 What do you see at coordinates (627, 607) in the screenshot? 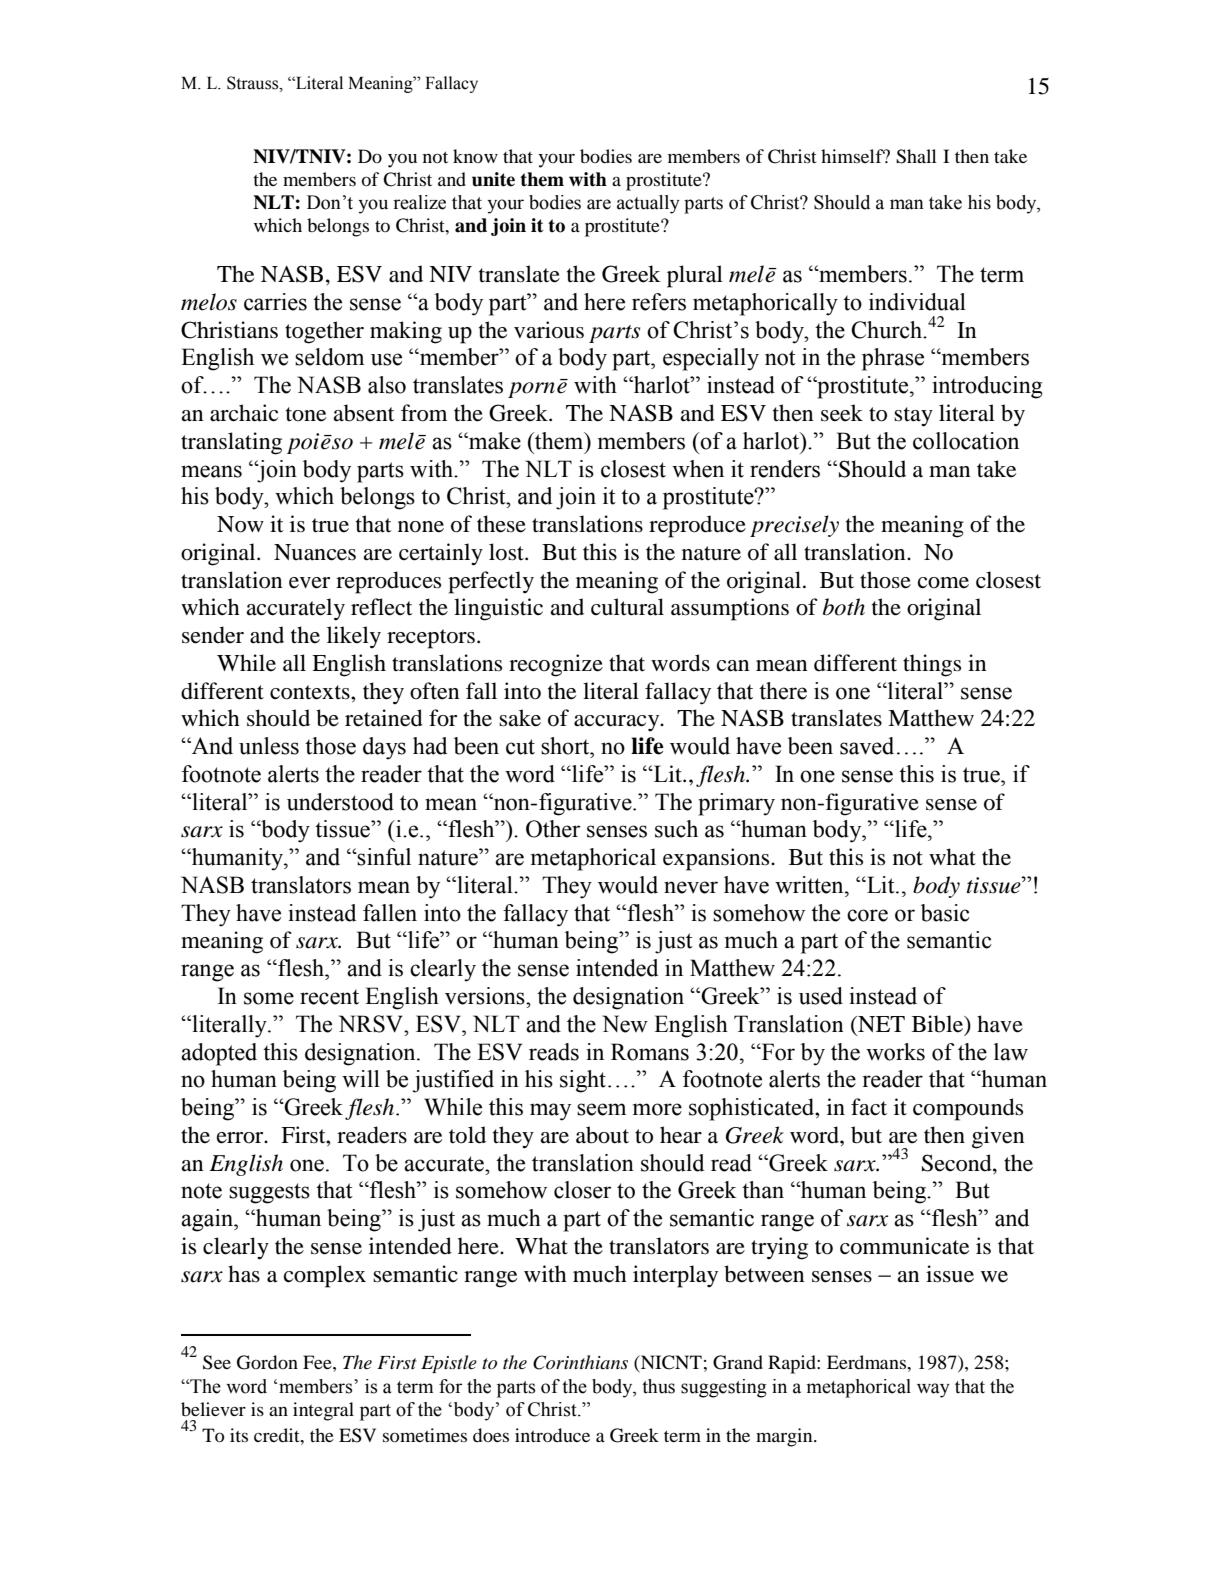
I see `cultural` at bounding box center [627, 607].
